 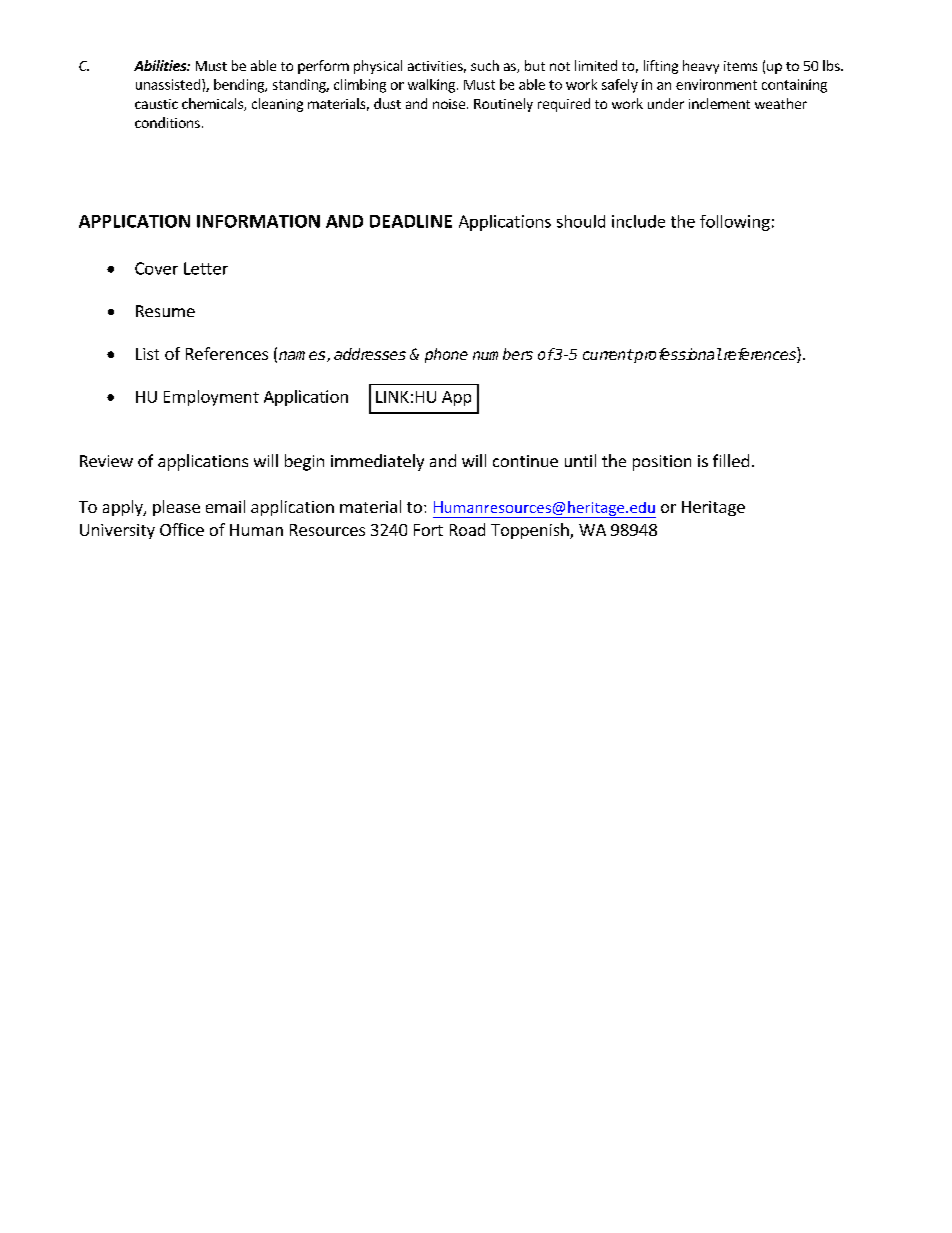 I want to click on Road, so click(x=467, y=529).
